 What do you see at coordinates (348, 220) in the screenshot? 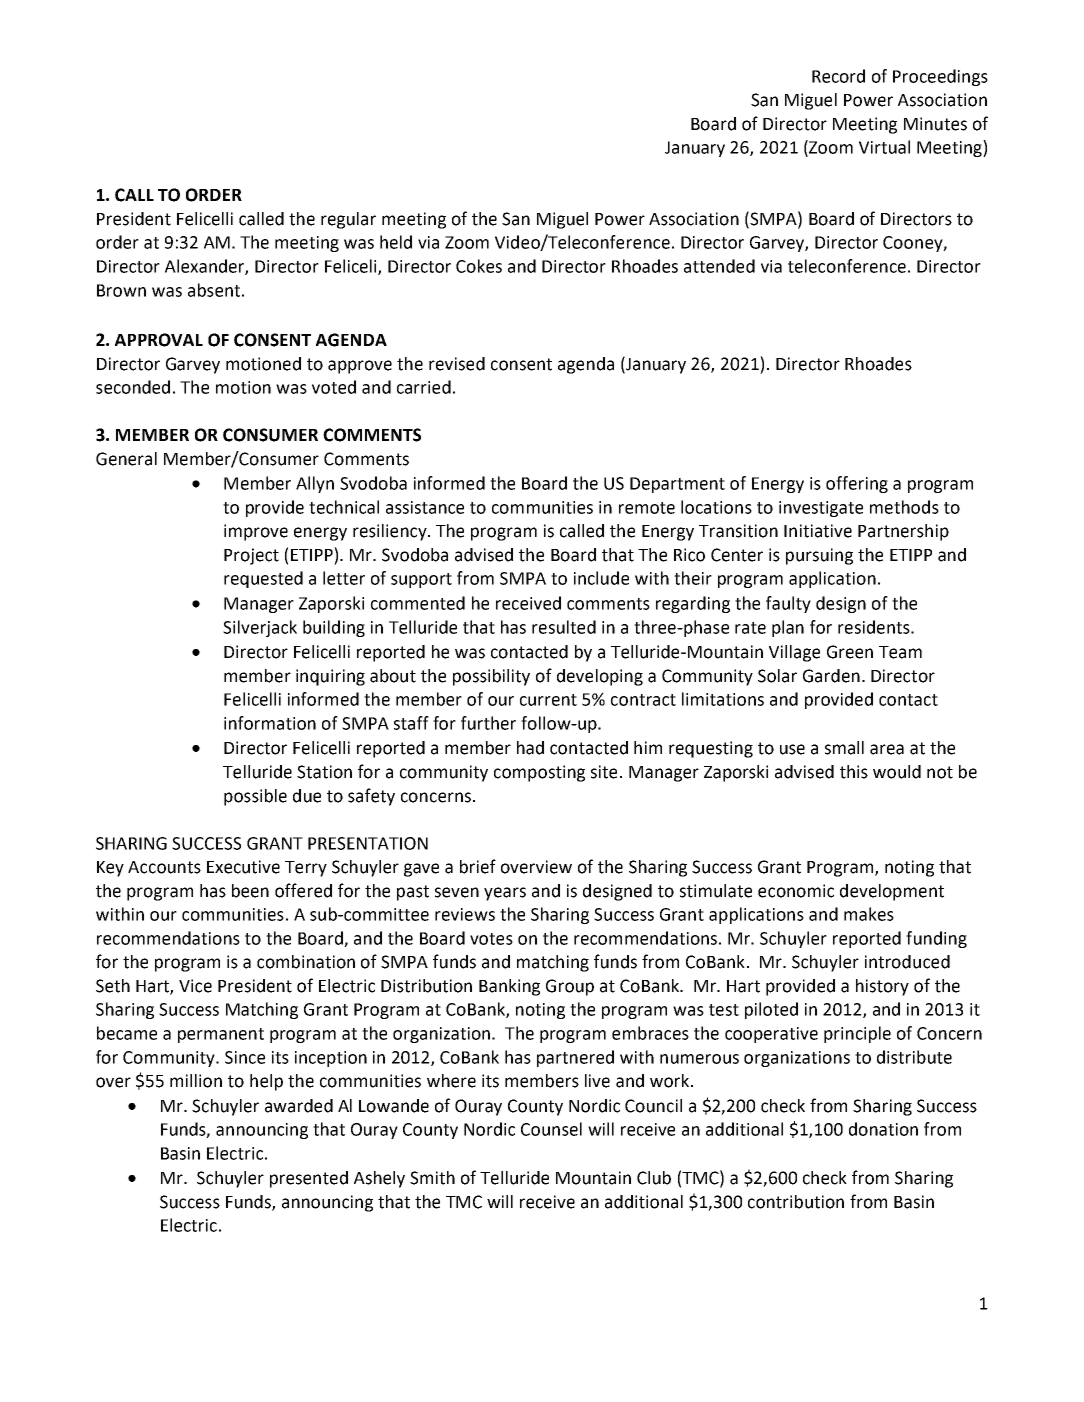
I see `regular` at bounding box center [348, 220].
